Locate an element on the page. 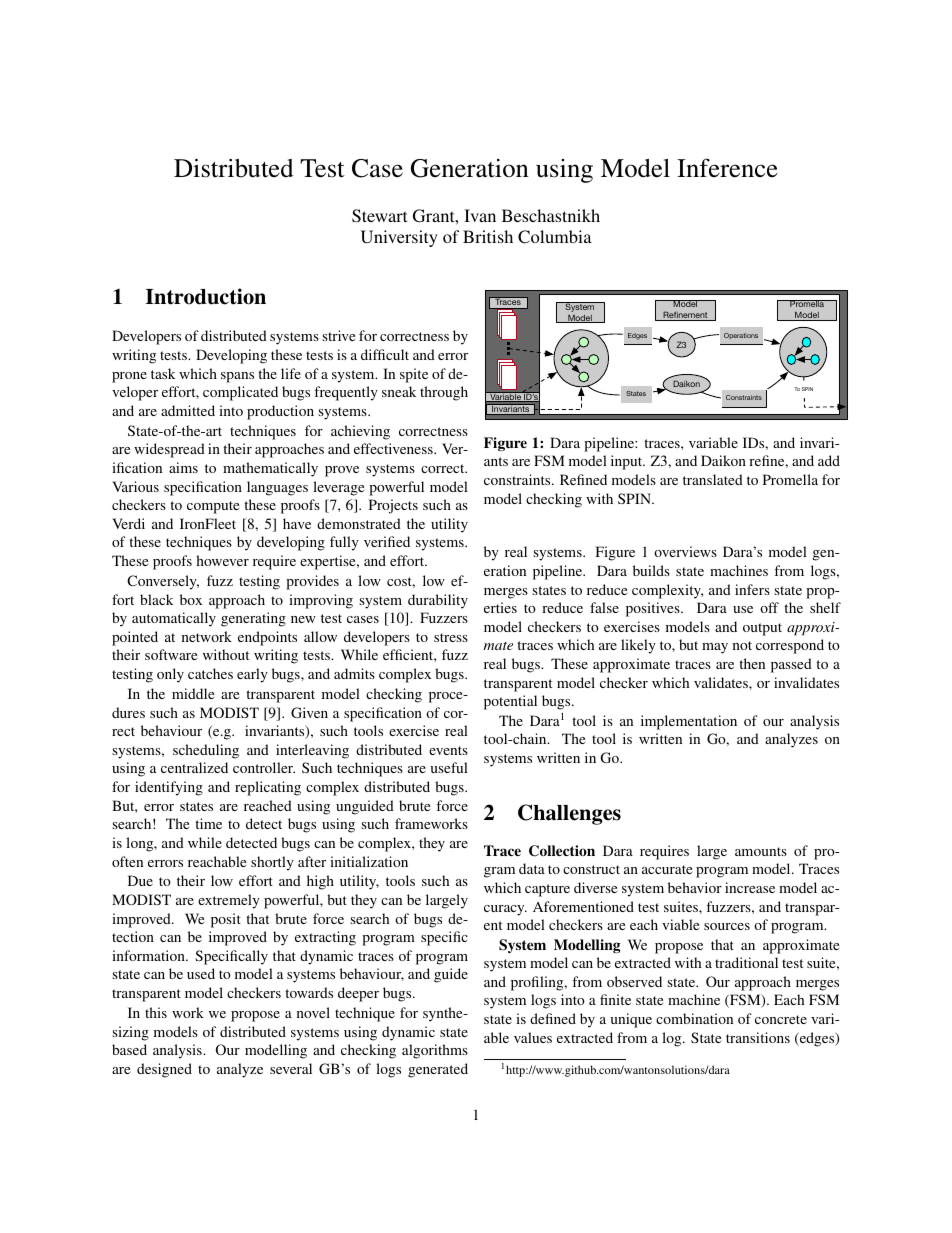  box is located at coordinates (191, 599).
